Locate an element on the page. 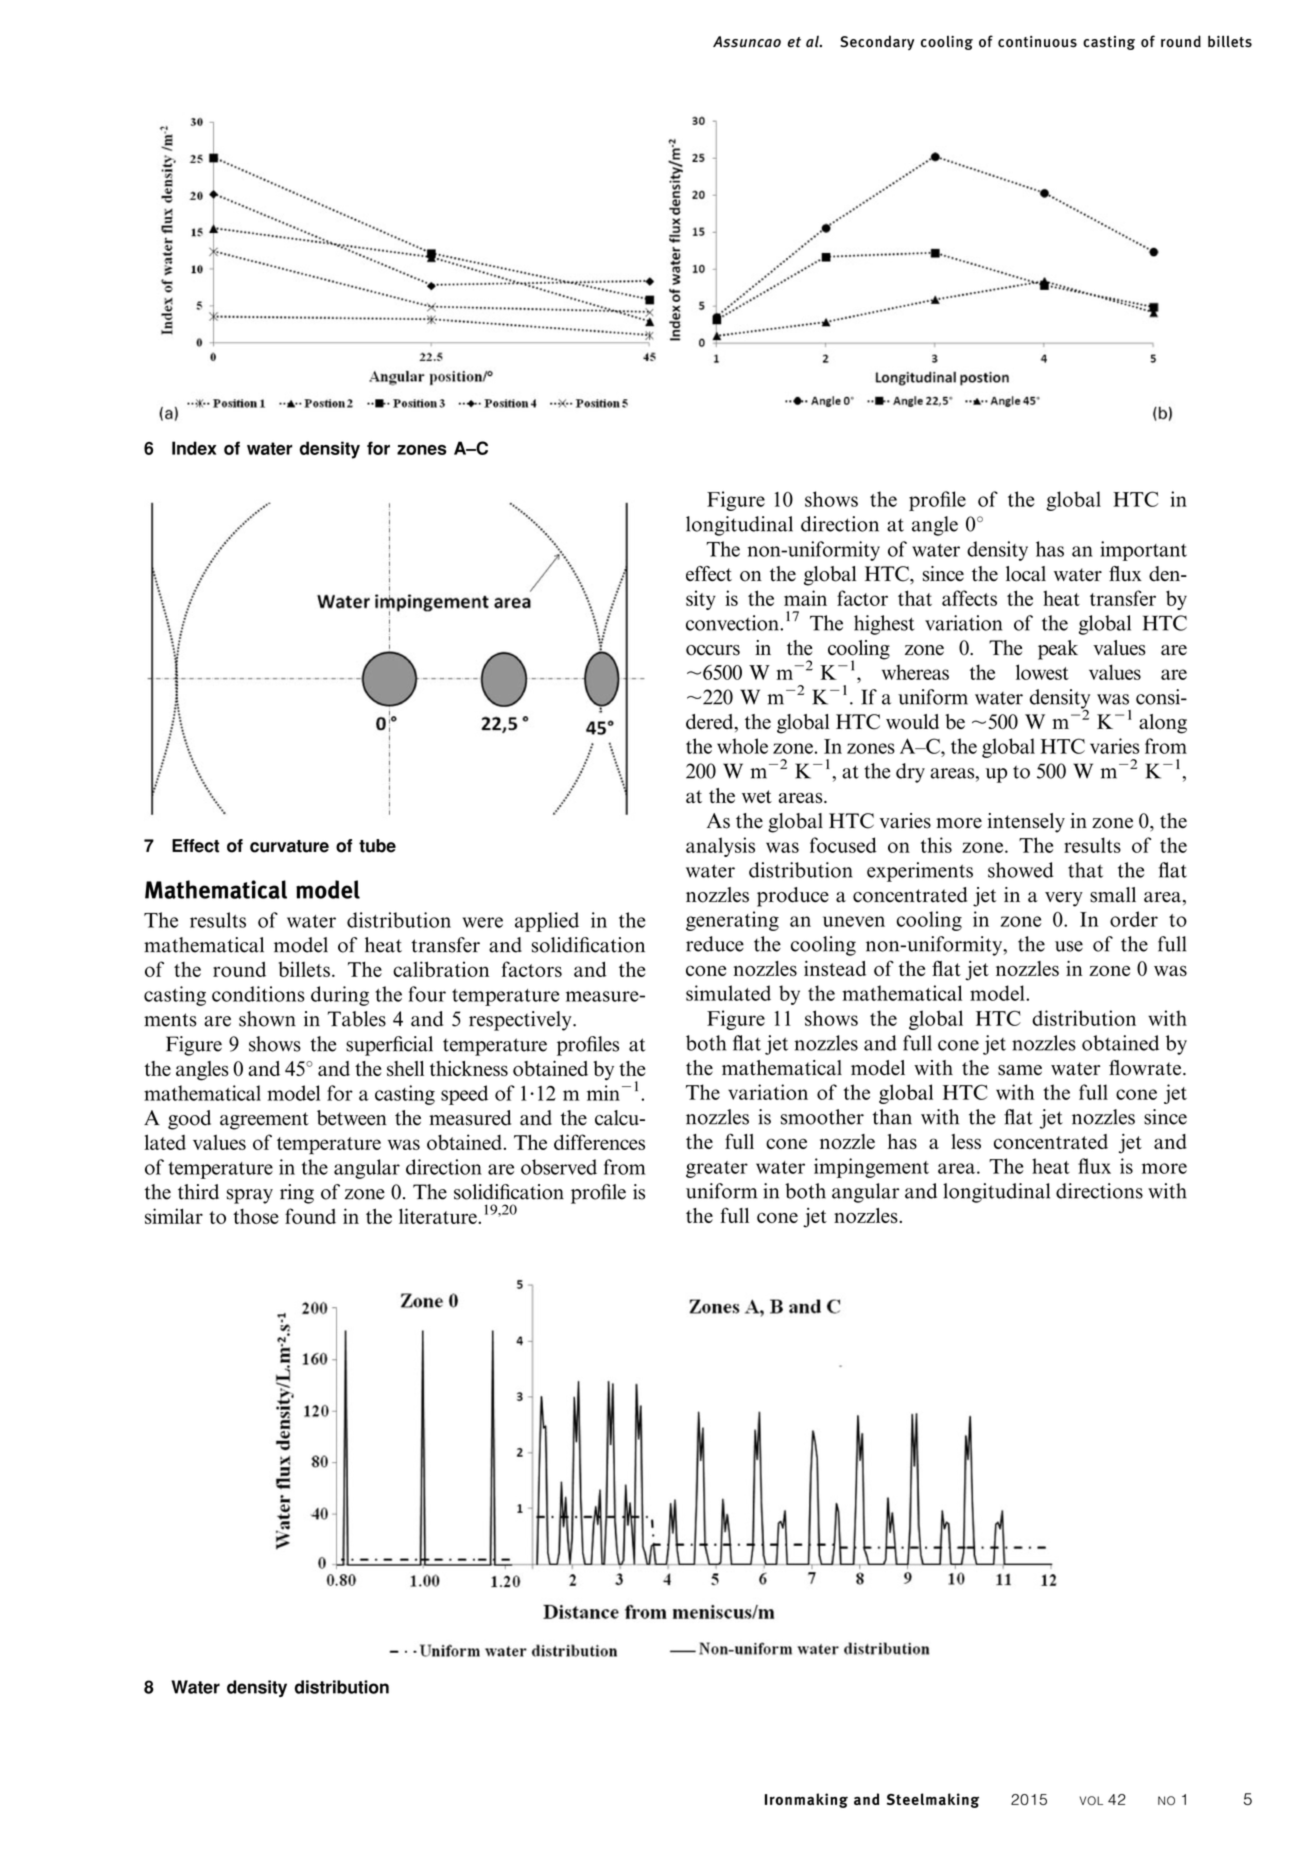 The height and width of the page is (1860, 1315). Secondary is located at coordinates (877, 42).
